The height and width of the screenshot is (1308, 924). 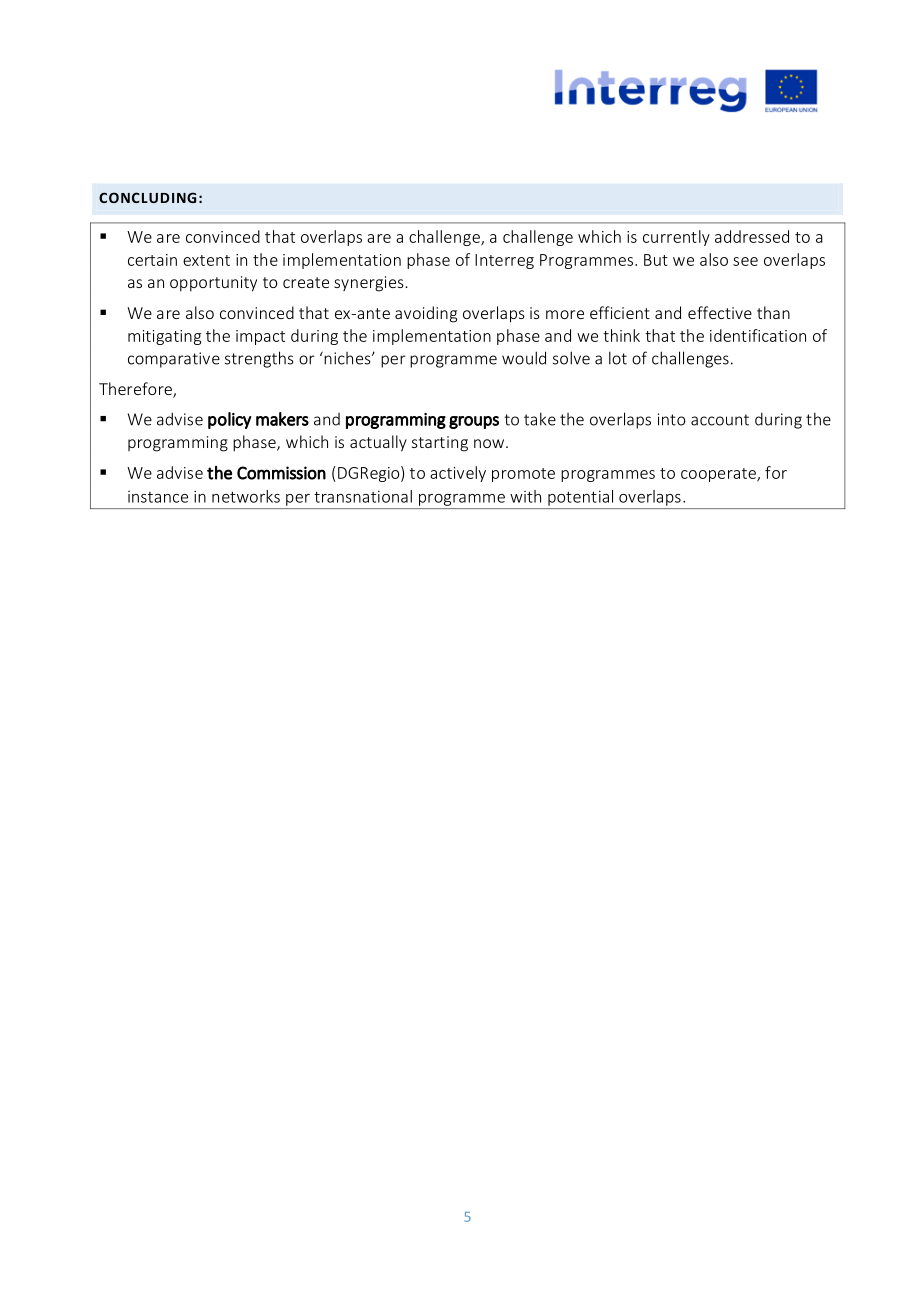 I want to click on addressed, so click(x=752, y=236).
